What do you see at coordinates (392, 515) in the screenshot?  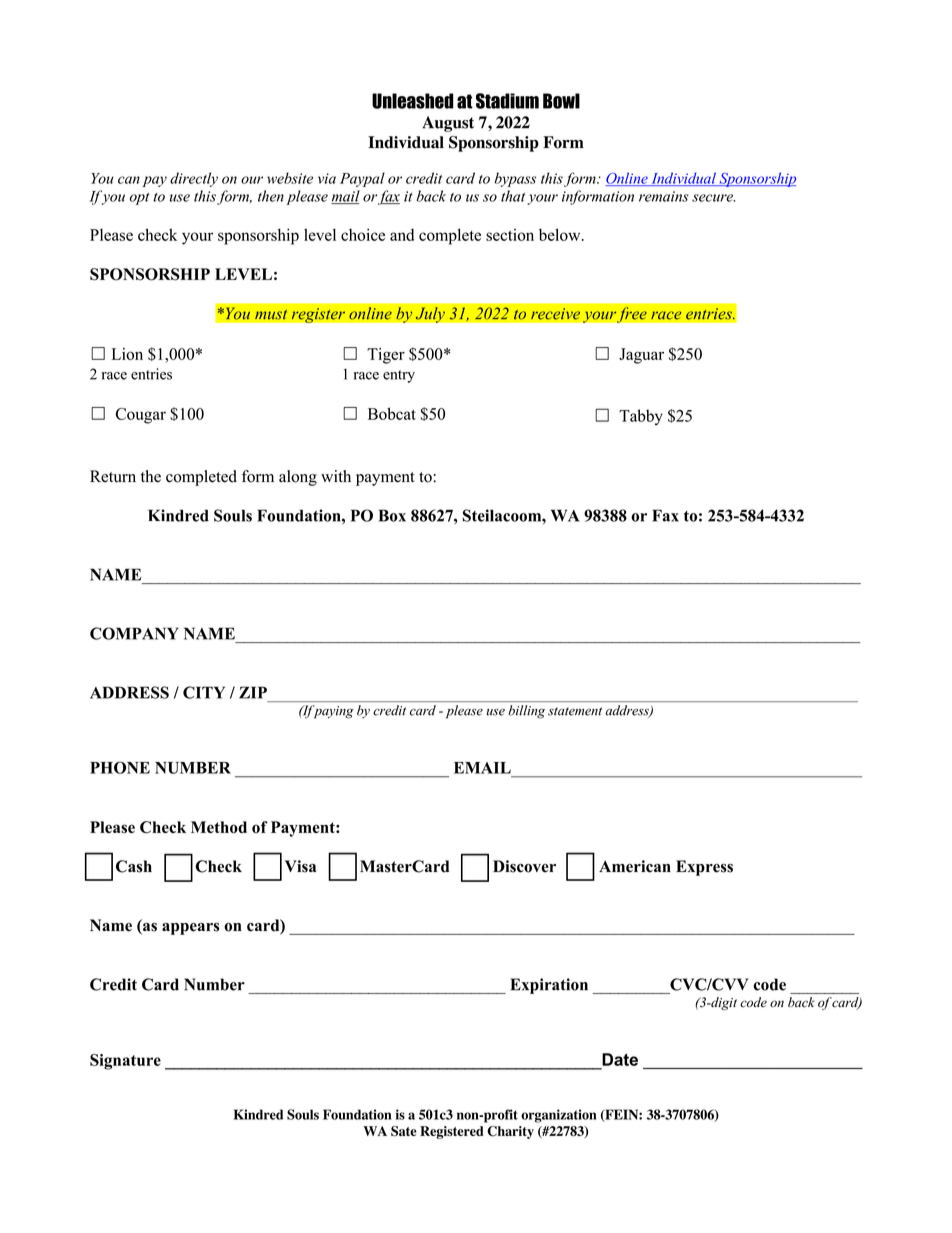 I see `Box` at bounding box center [392, 515].
